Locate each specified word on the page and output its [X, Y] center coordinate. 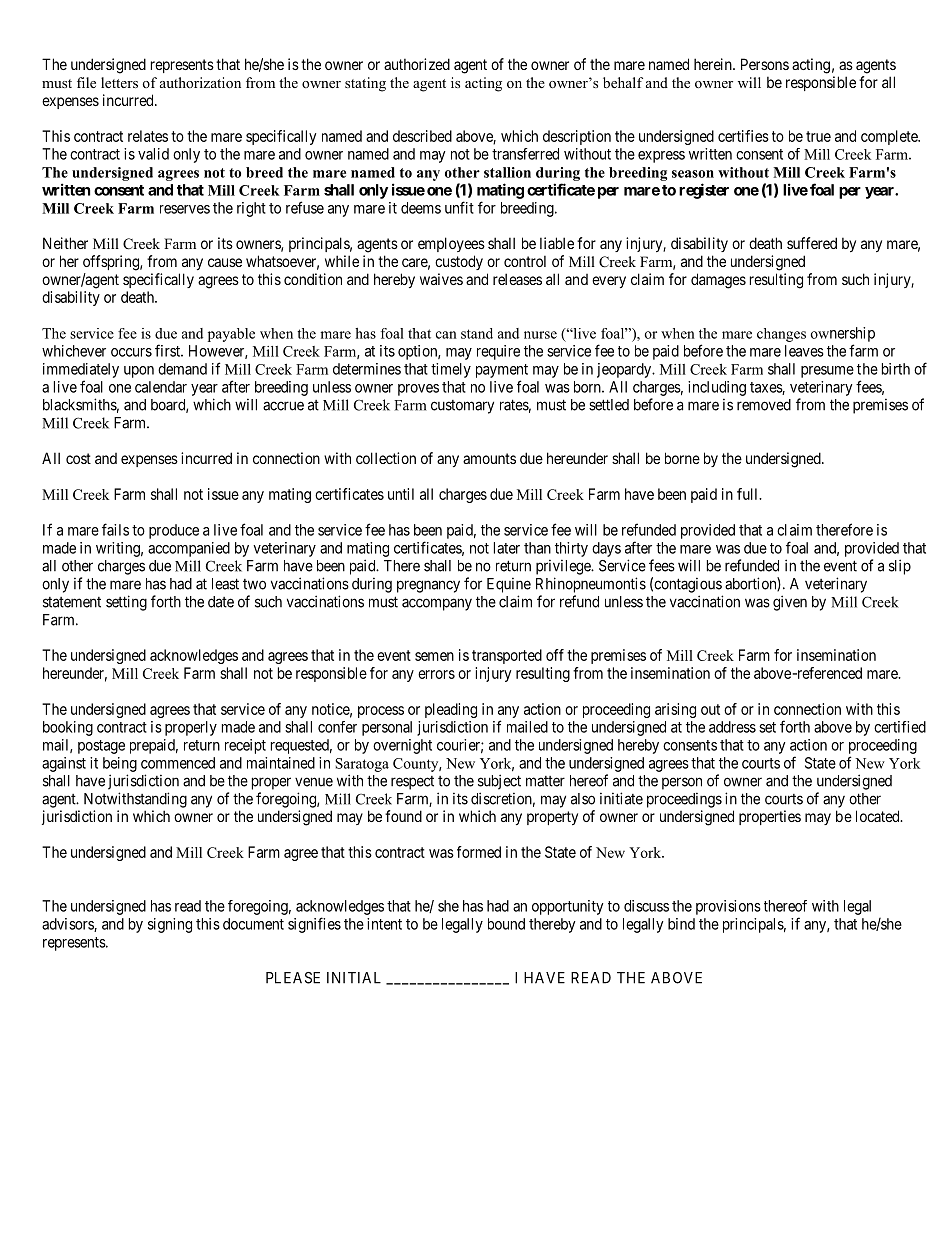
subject [499, 782]
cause [225, 262]
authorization [200, 82]
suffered [812, 243]
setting [126, 603]
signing [170, 925]
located [879, 816]
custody [459, 262]
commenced [178, 763]
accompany [437, 604]
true [818, 136]
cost [78, 458]
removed [764, 405]
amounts [489, 458]
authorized [417, 64]
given [790, 603]
